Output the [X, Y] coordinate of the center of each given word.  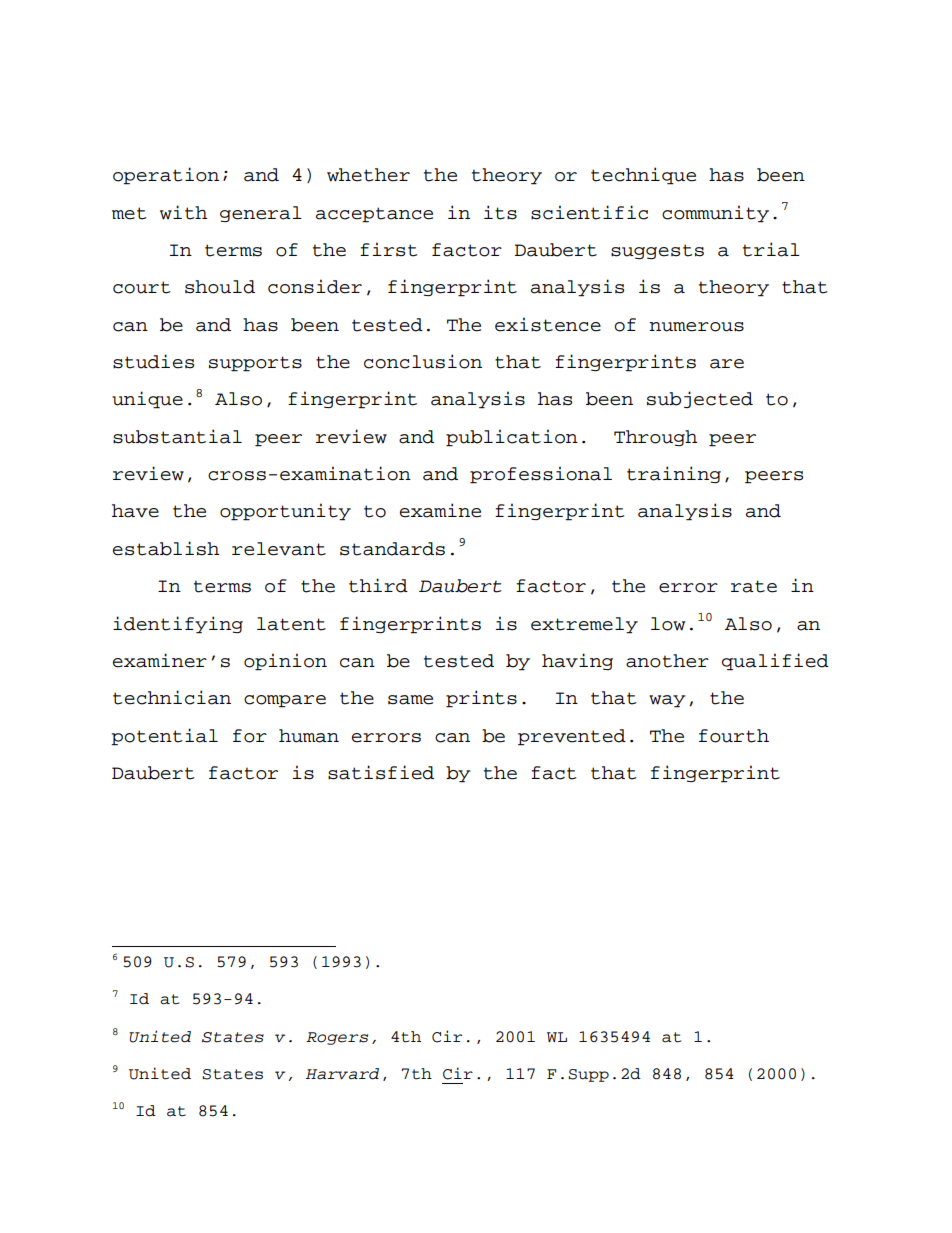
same [410, 700]
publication [512, 438]
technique [643, 176]
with [183, 212]
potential [164, 737]
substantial [177, 436]
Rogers [337, 1038]
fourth [734, 736]
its [500, 212]
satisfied [381, 772]
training [674, 474]
